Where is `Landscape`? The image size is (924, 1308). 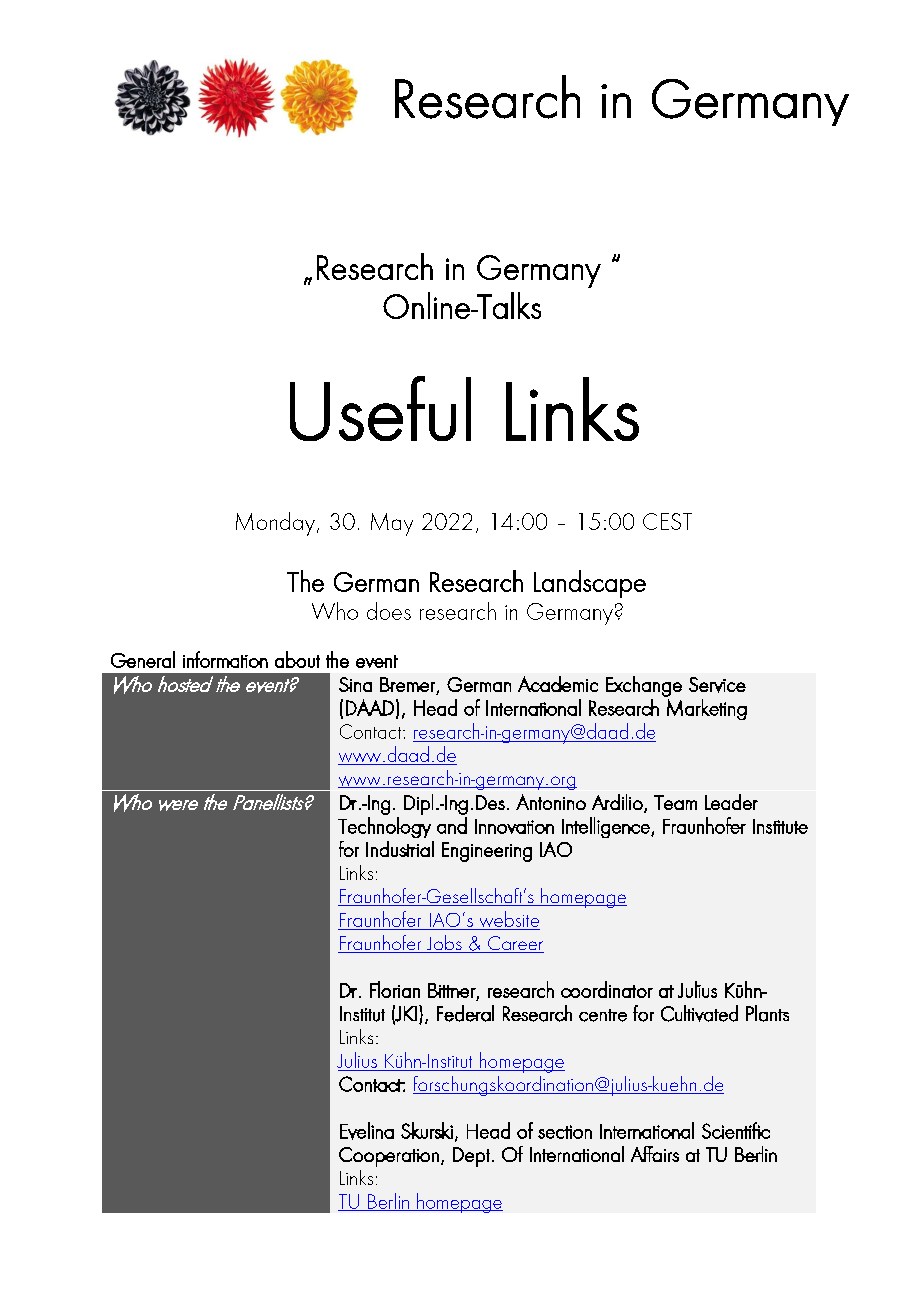
Landscape is located at coordinates (590, 584).
